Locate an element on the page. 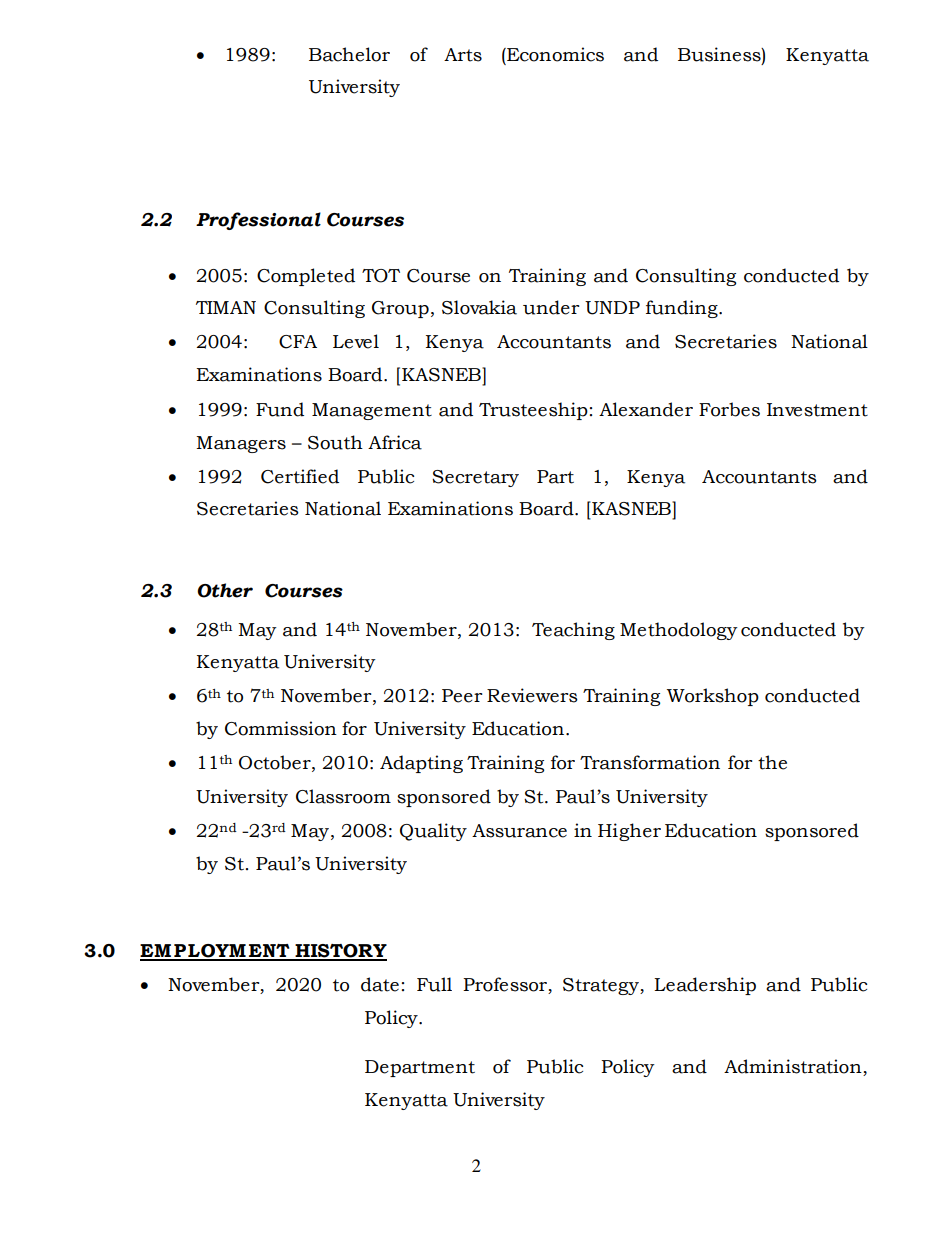  Strategy is located at coordinates (602, 986).
